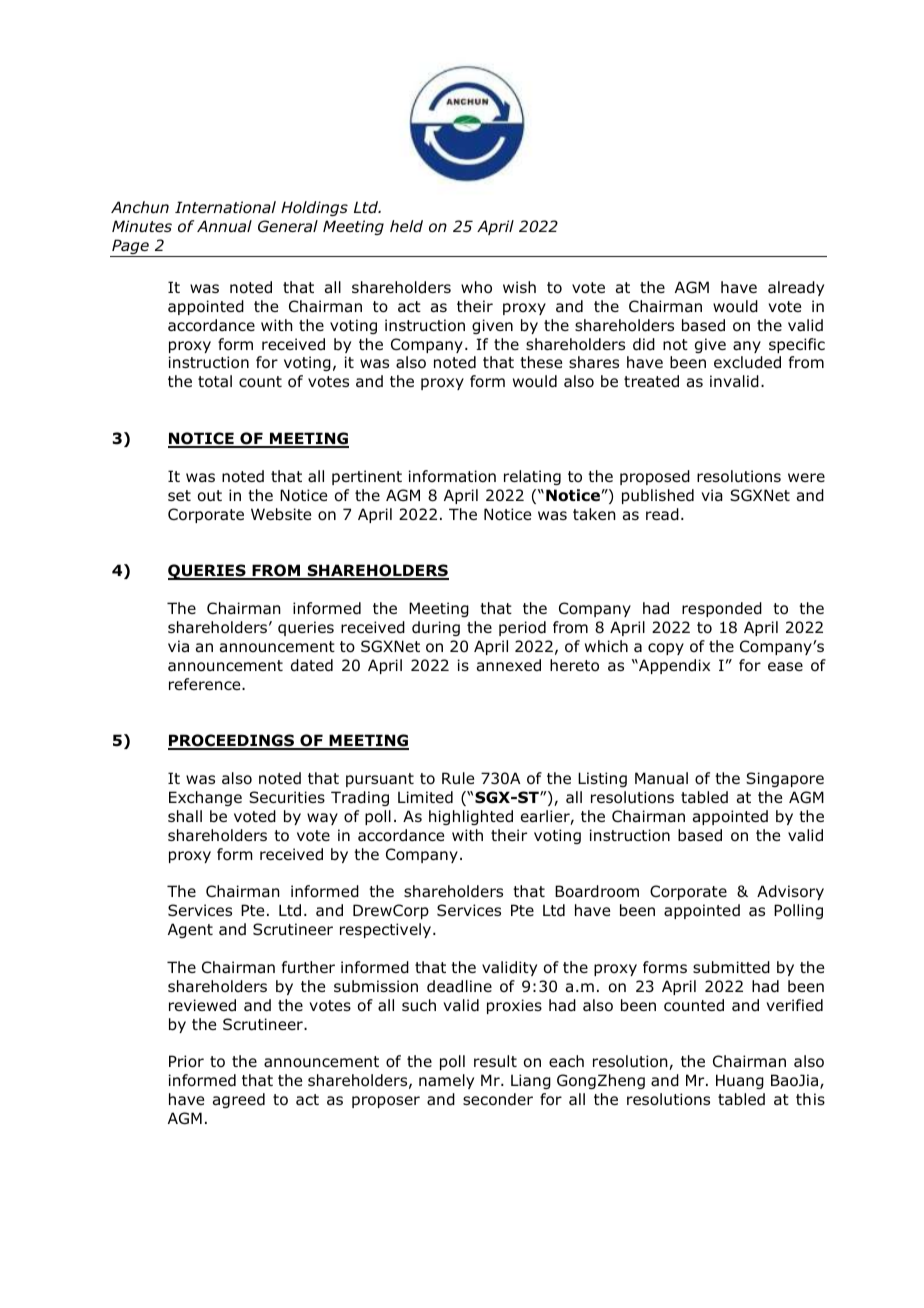 The image size is (924, 1308). What do you see at coordinates (509, 665) in the page?
I see `annexed` at bounding box center [509, 665].
